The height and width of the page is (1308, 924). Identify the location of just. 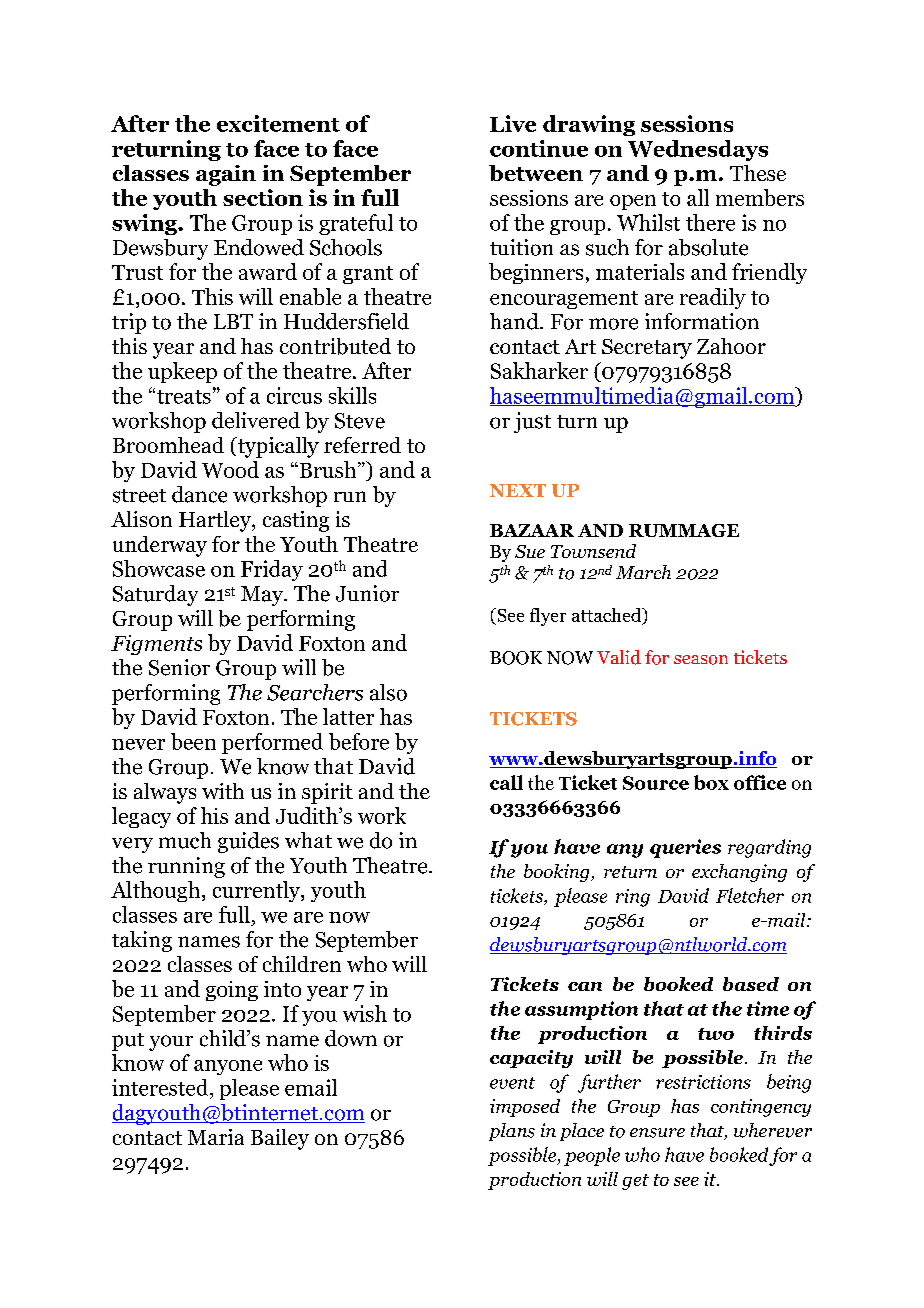
(532, 422).
